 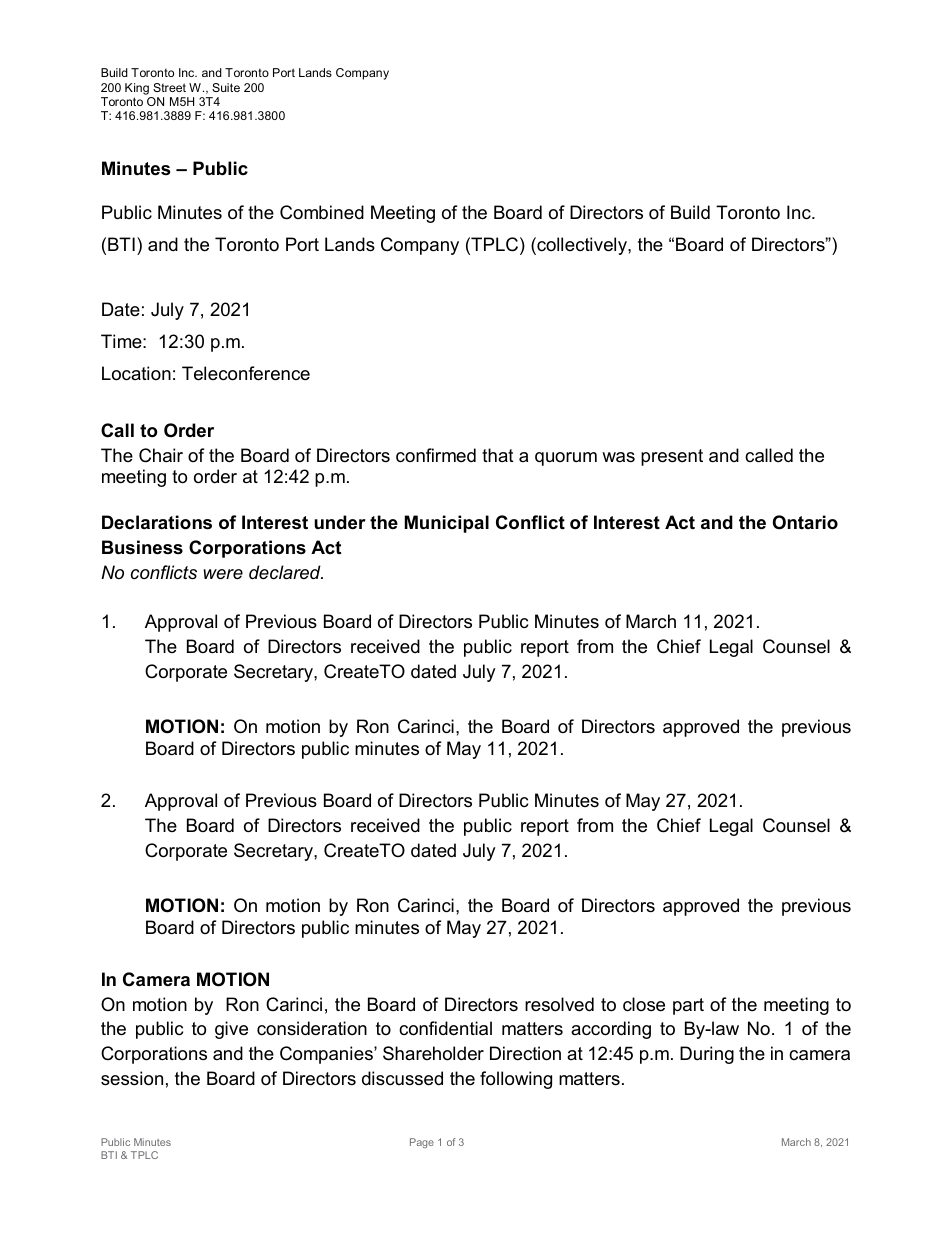 What do you see at coordinates (422, 1143) in the page?
I see `Page` at bounding box center [422, 1143].
